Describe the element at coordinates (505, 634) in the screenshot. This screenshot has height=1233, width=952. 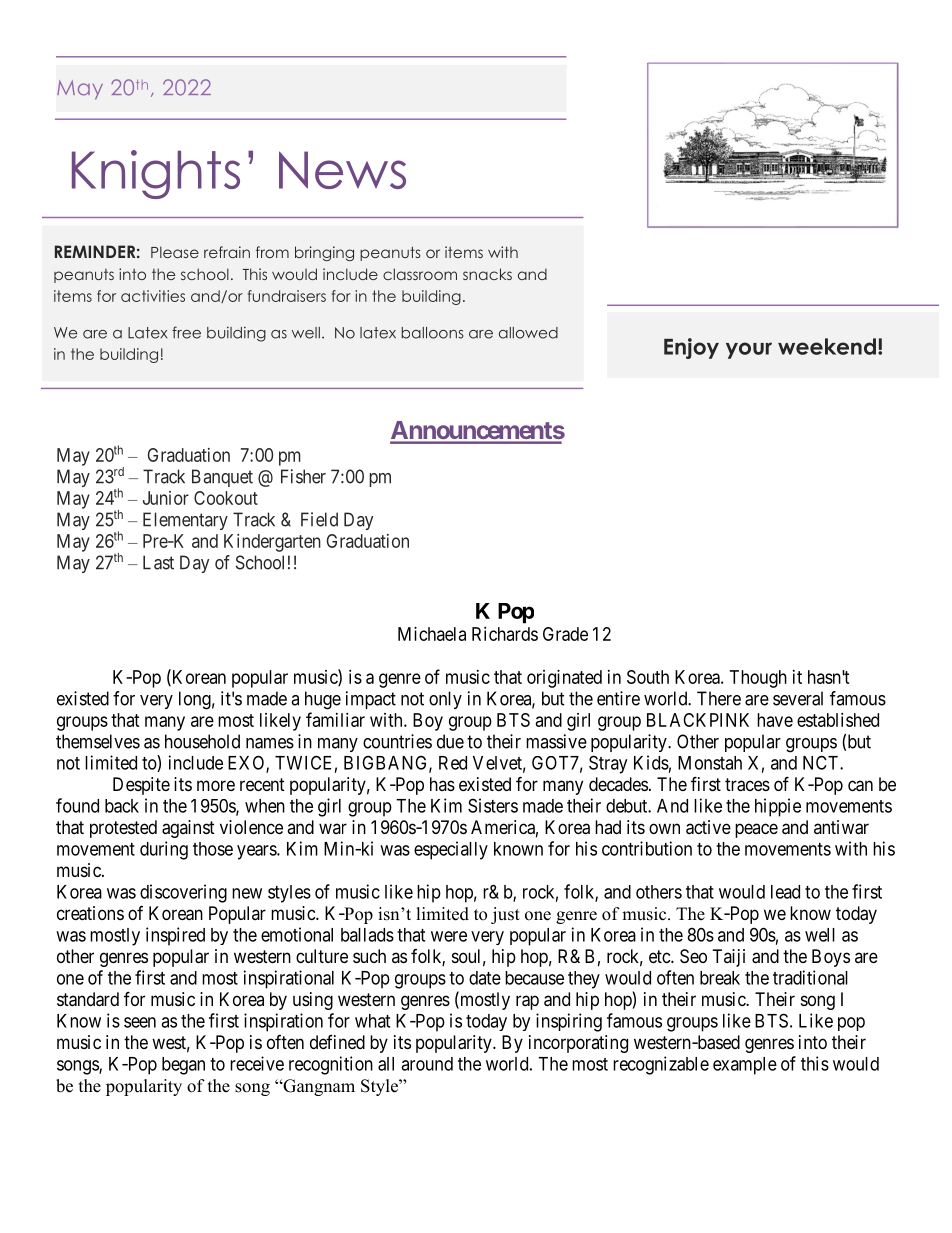
I see `Richards` at that location.
